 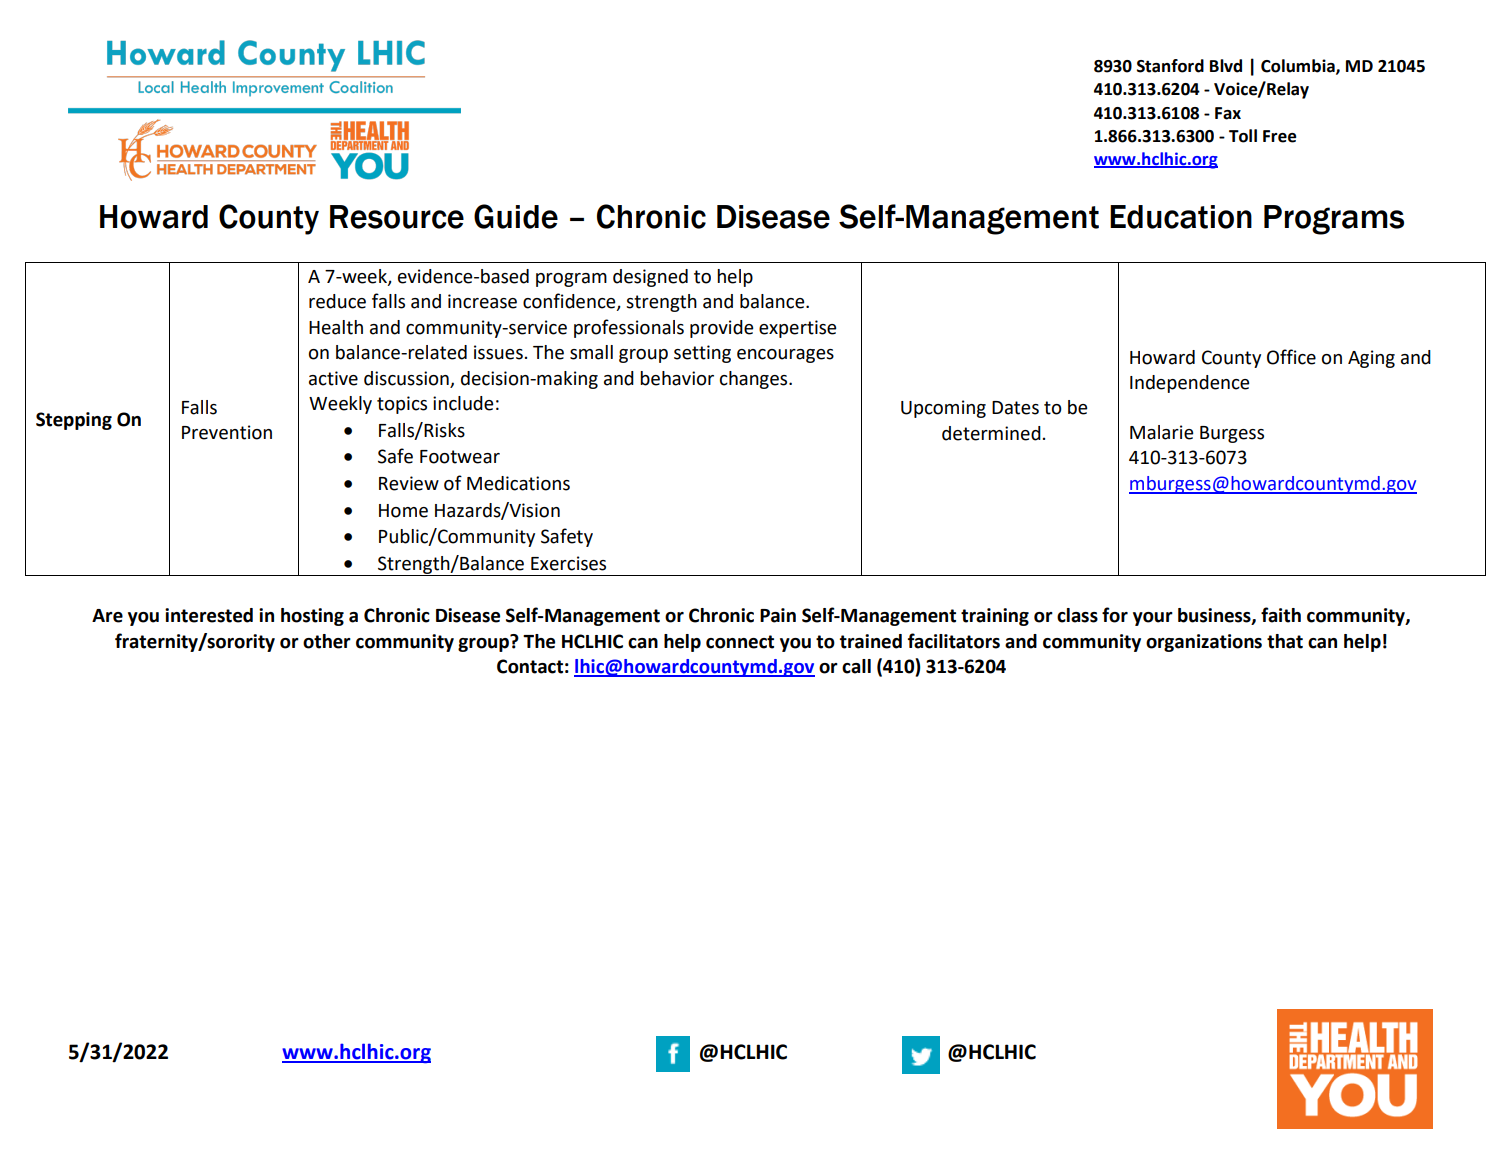 I want to click on other, so click(x=327, y=641).
